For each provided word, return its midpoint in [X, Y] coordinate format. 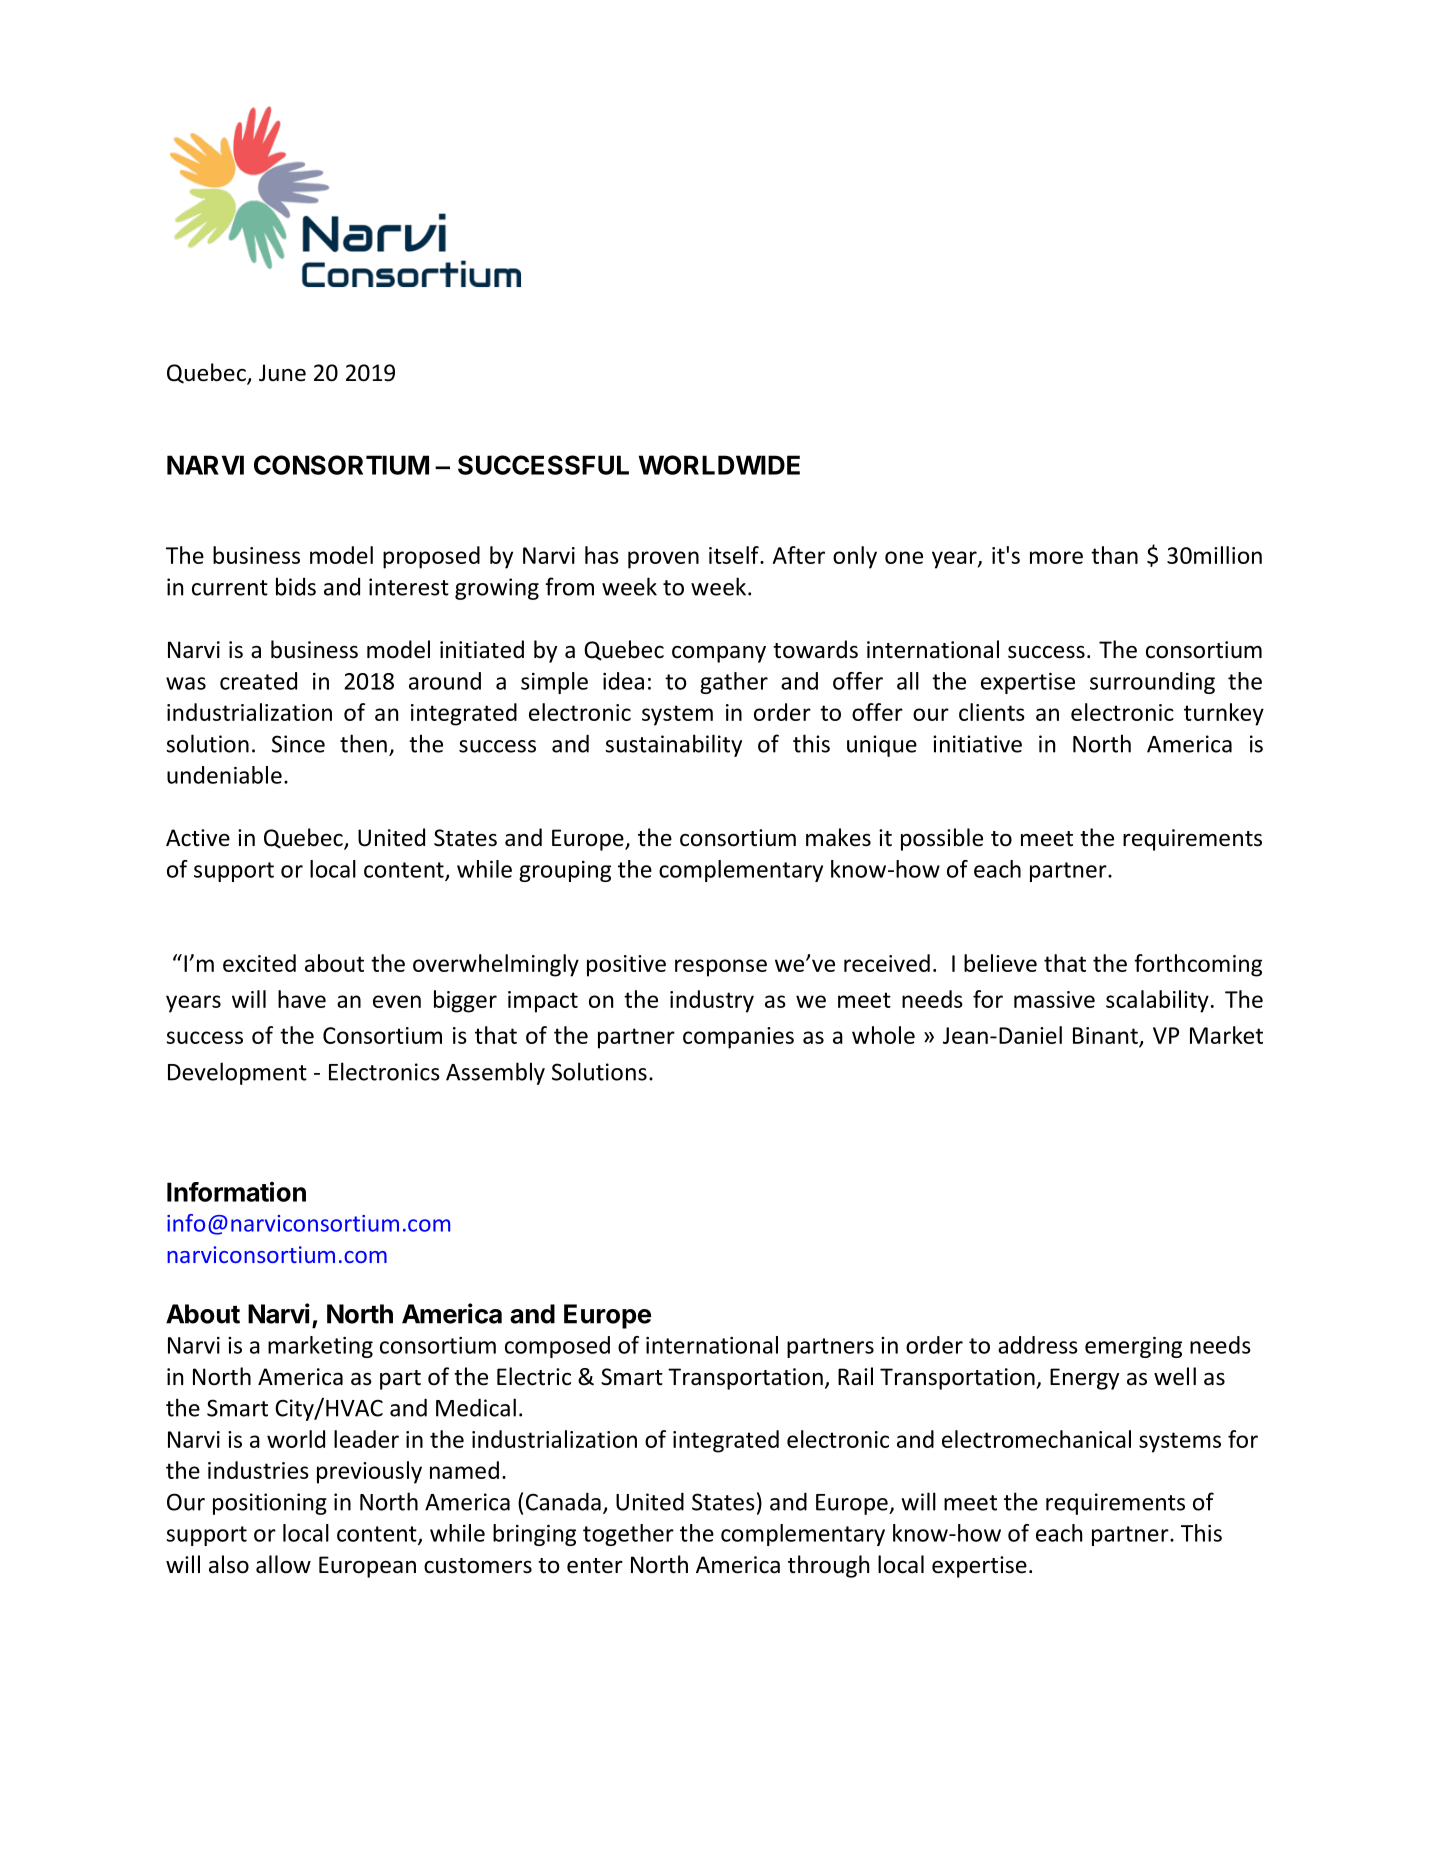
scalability [1157, 1001]
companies [738, 1038]
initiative [977, 744]
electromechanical [1036, 1439]
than [1114, 555]
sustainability [673, 745]
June [282, 373]
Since [298, 744]
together [628, 1535]
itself [735, 555]
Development [237, 1073]
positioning [270, 1504]
